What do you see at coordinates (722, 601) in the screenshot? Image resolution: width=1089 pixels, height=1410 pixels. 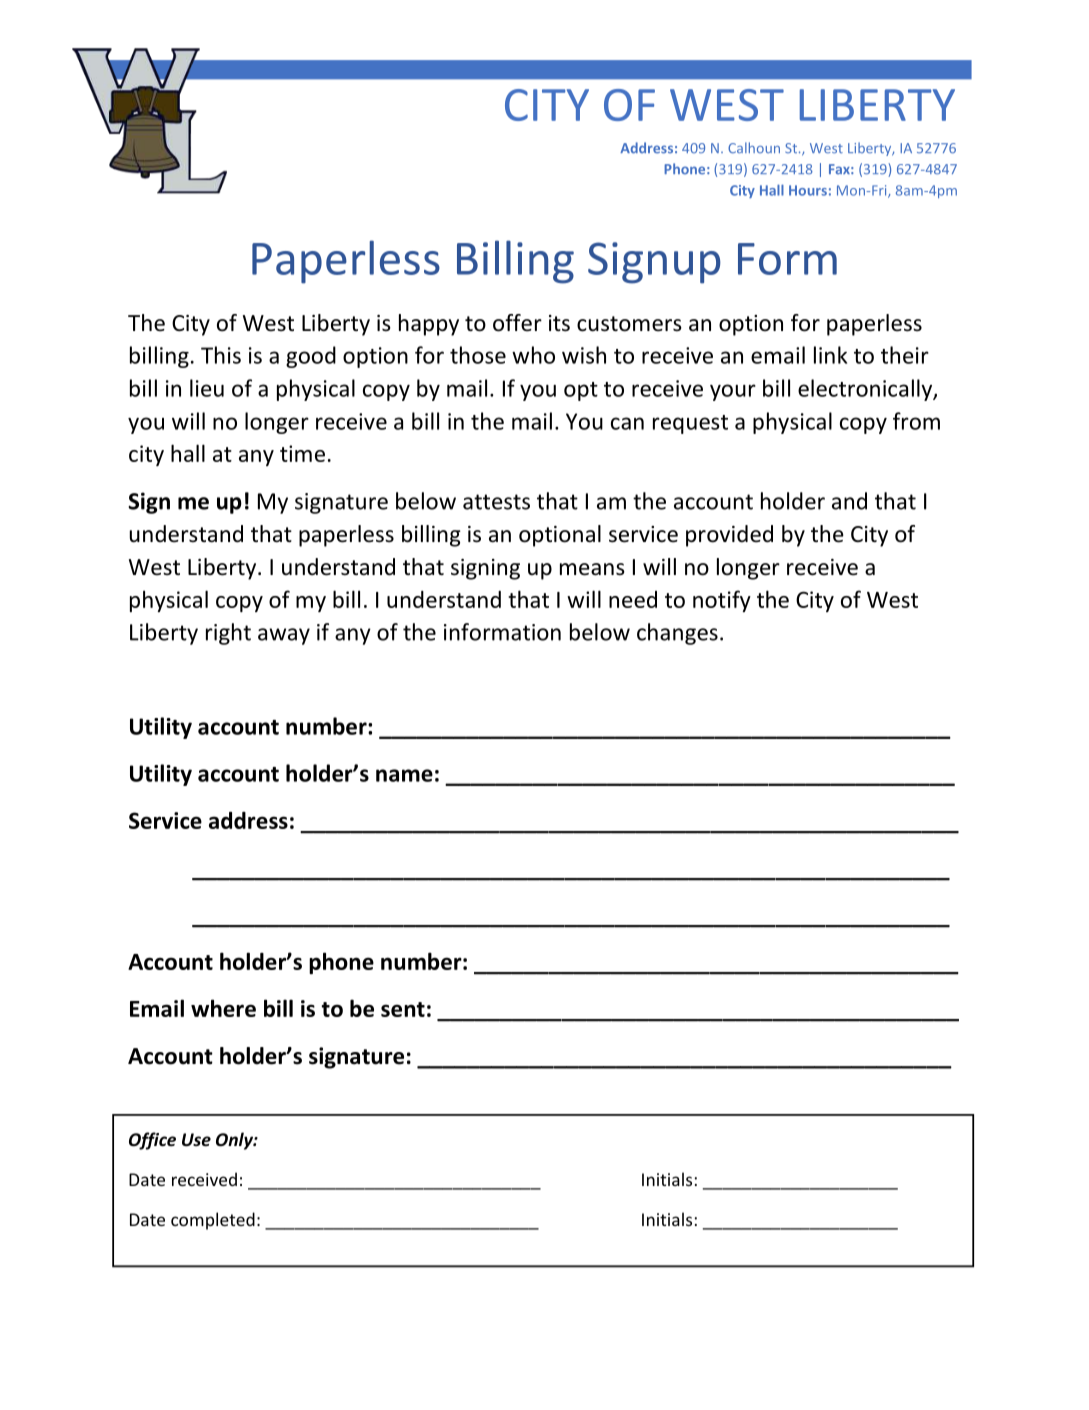 I see `notify` at bounding box center [722, 601].
